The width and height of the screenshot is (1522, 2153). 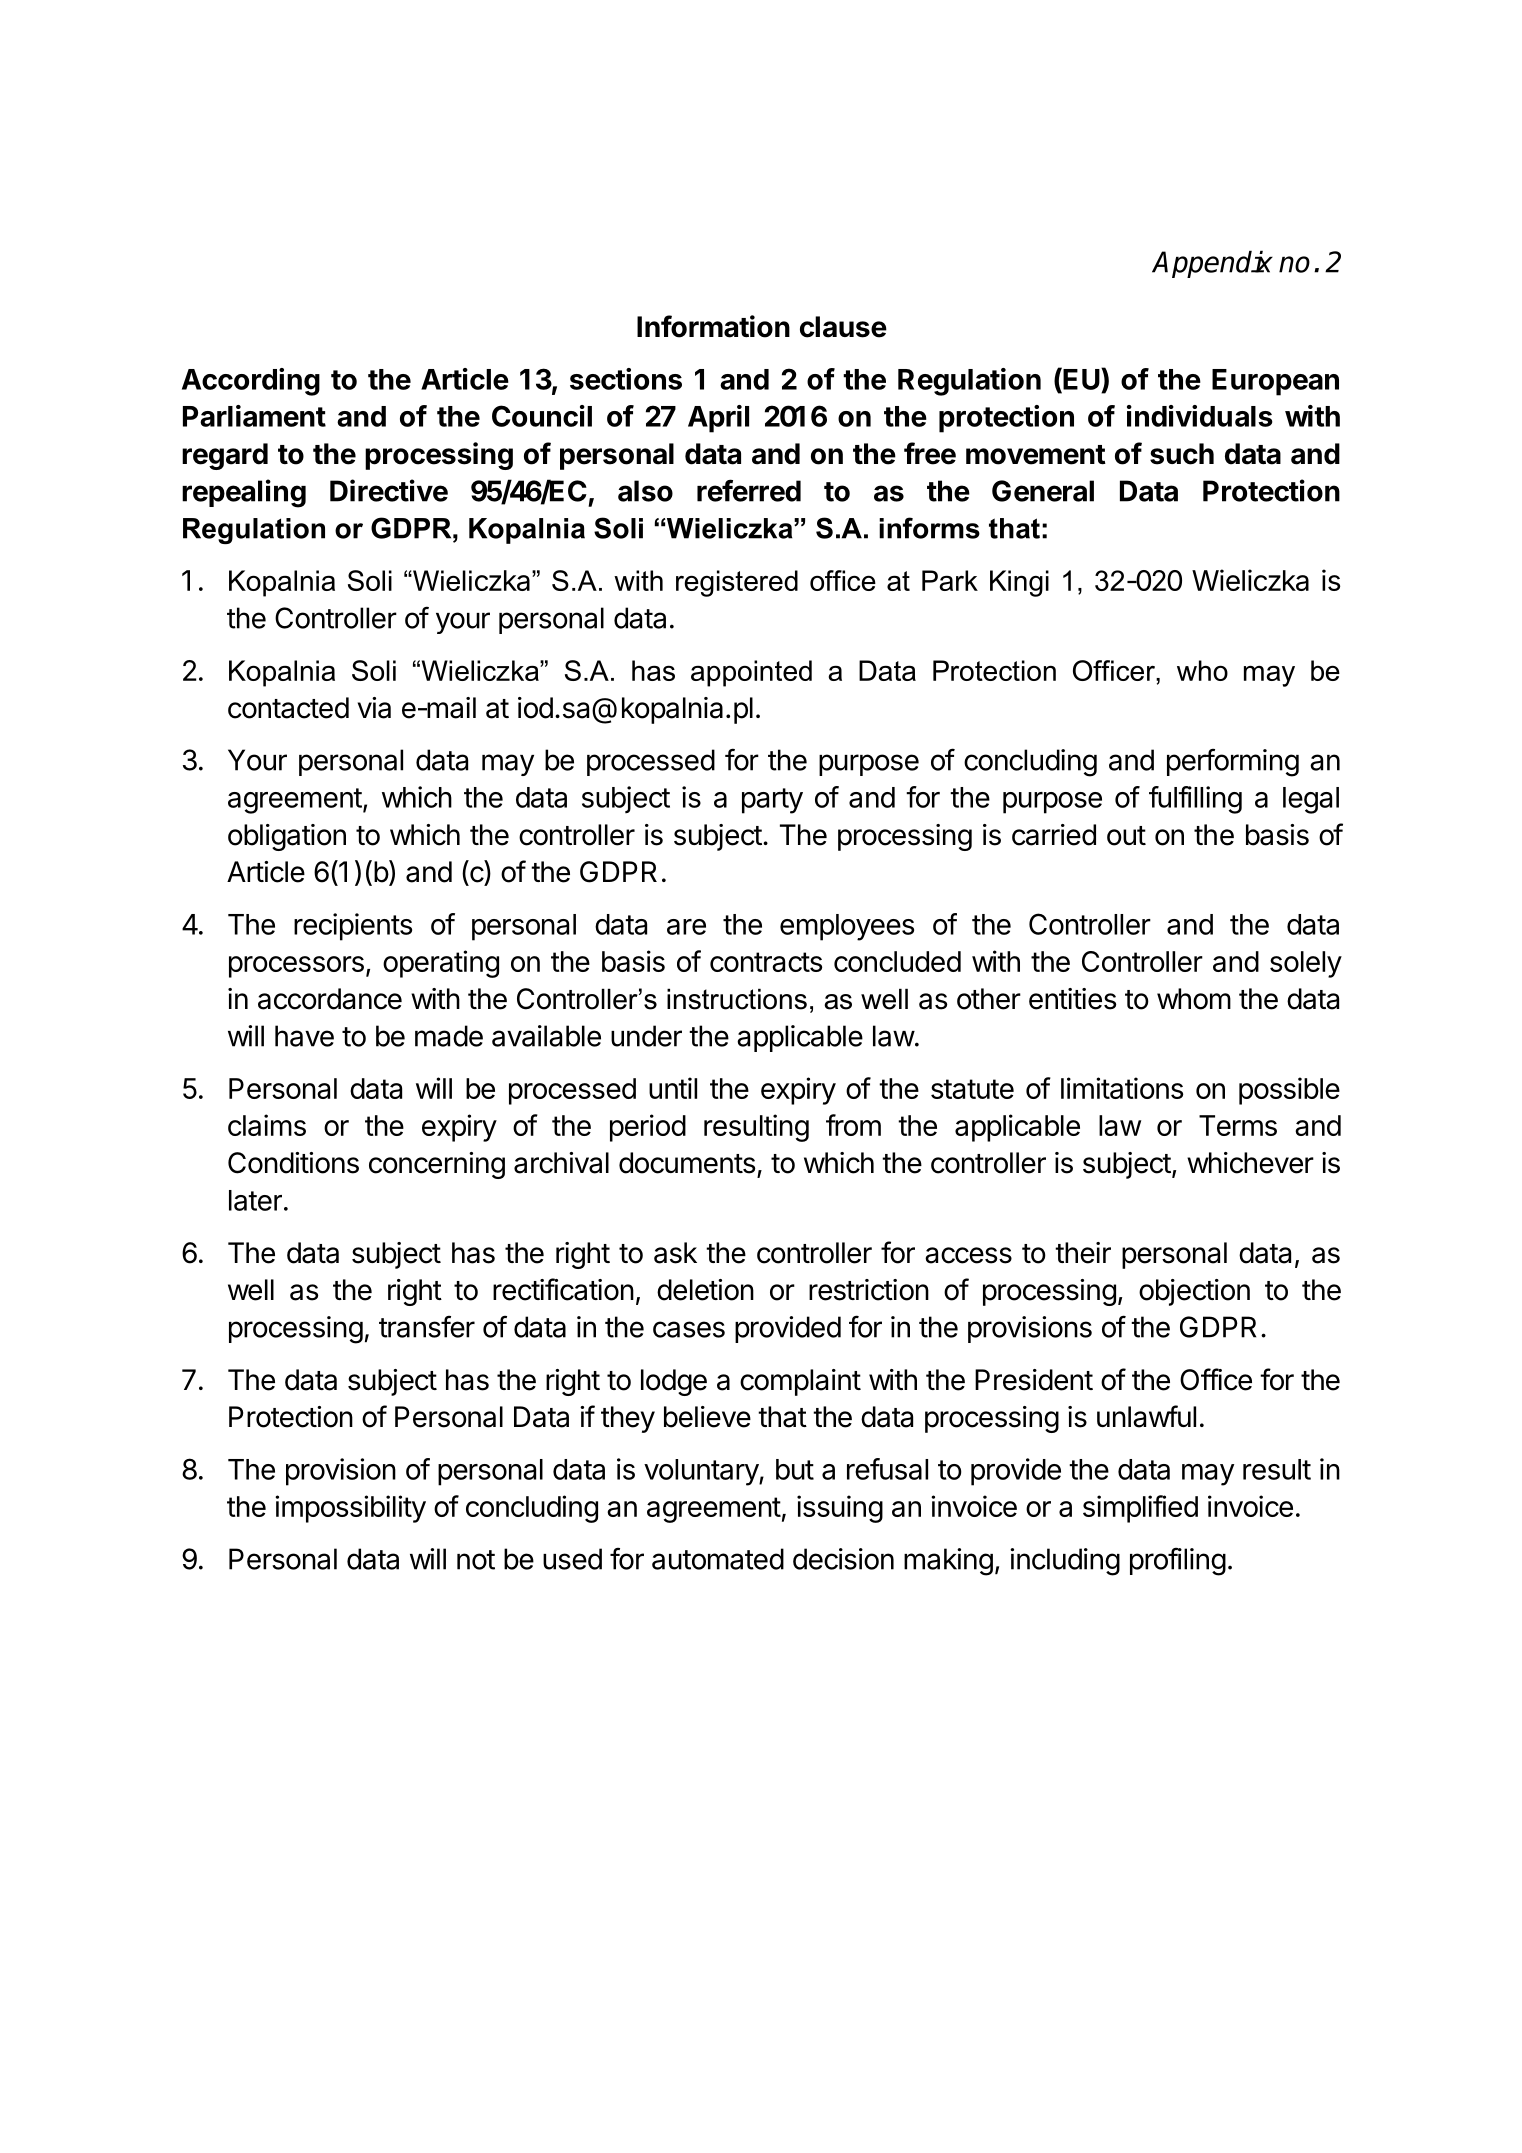 I want to click on Appendix, so click(x=1212, y=264).
